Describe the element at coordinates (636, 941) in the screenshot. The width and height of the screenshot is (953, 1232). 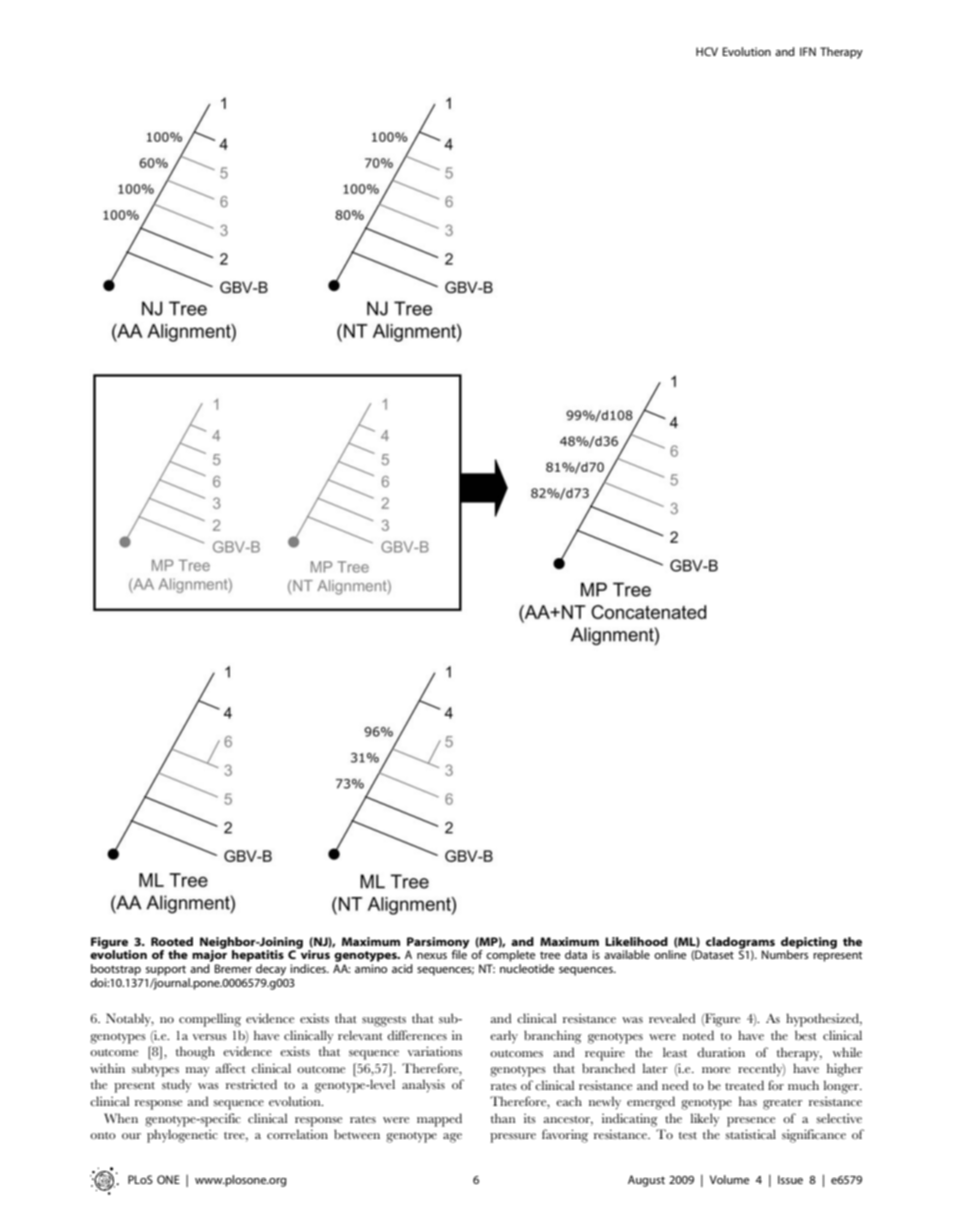
I see `Likelihood` at that location.
